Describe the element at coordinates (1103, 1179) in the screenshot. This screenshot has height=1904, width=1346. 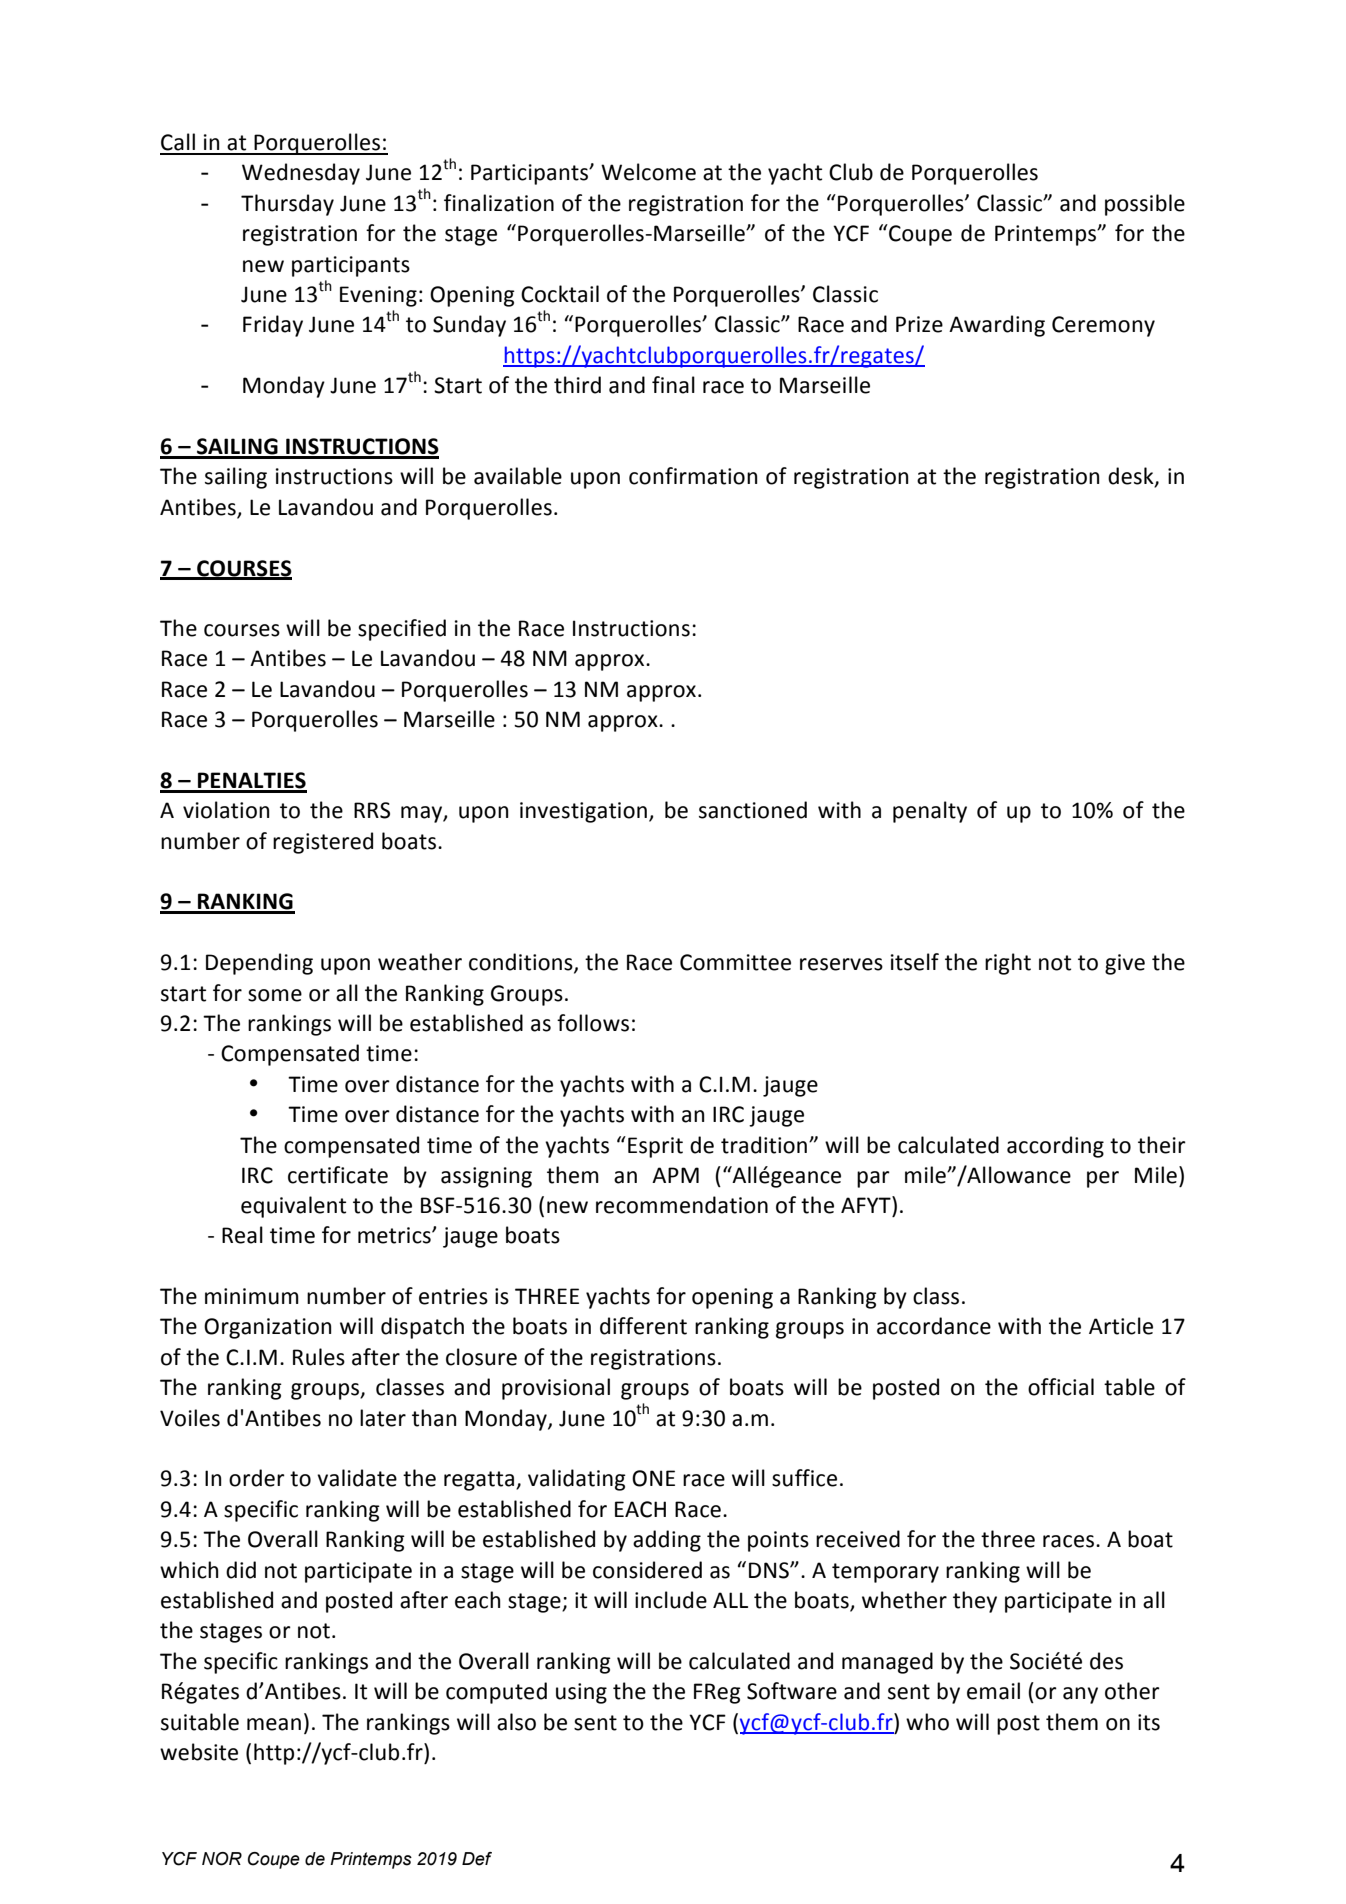
I see `per` at that location.
